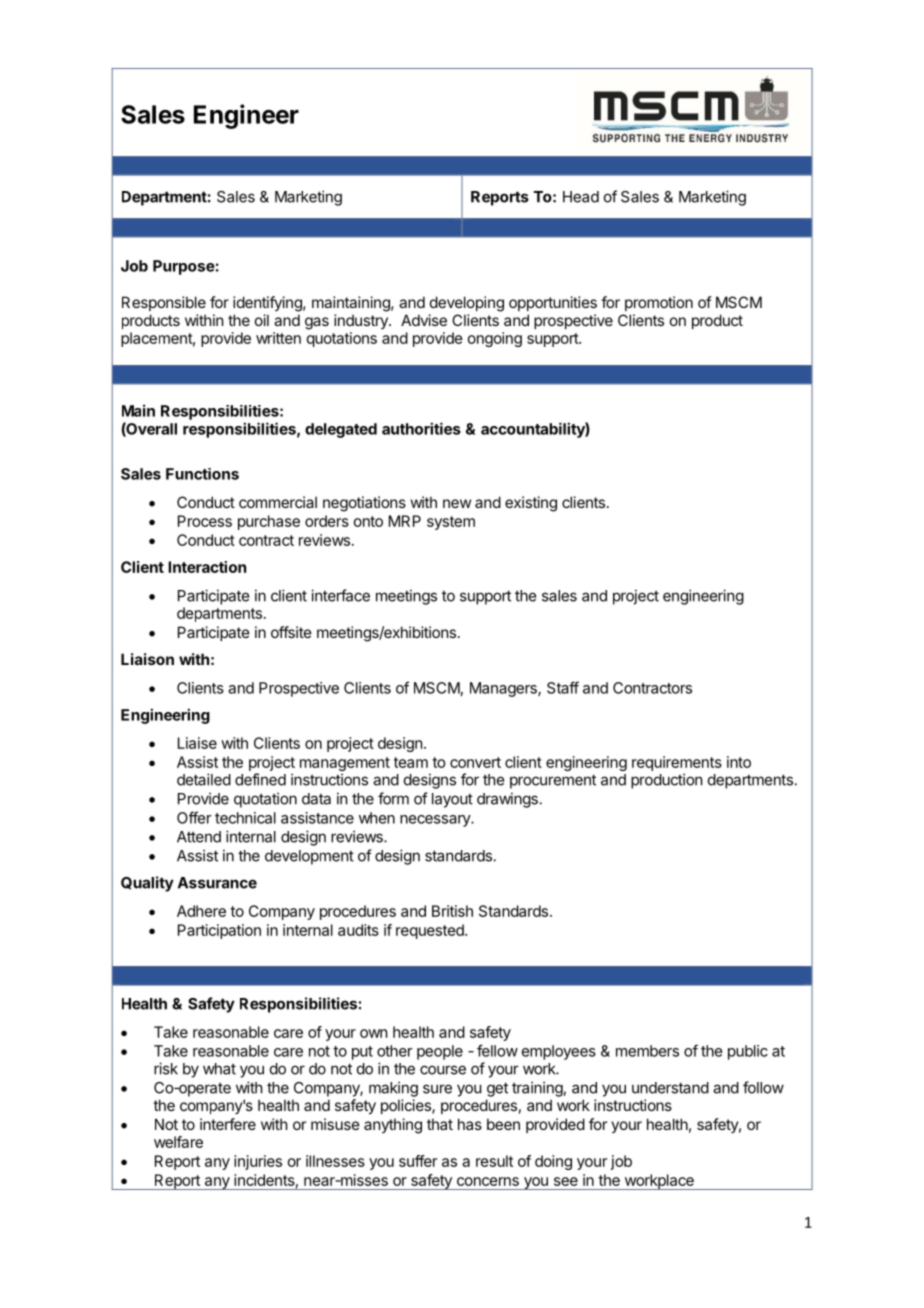 The height and width of the document is (1308, 924). Describe the element at coordinates (677, 763) in the document. I see `requirements` at that location.
